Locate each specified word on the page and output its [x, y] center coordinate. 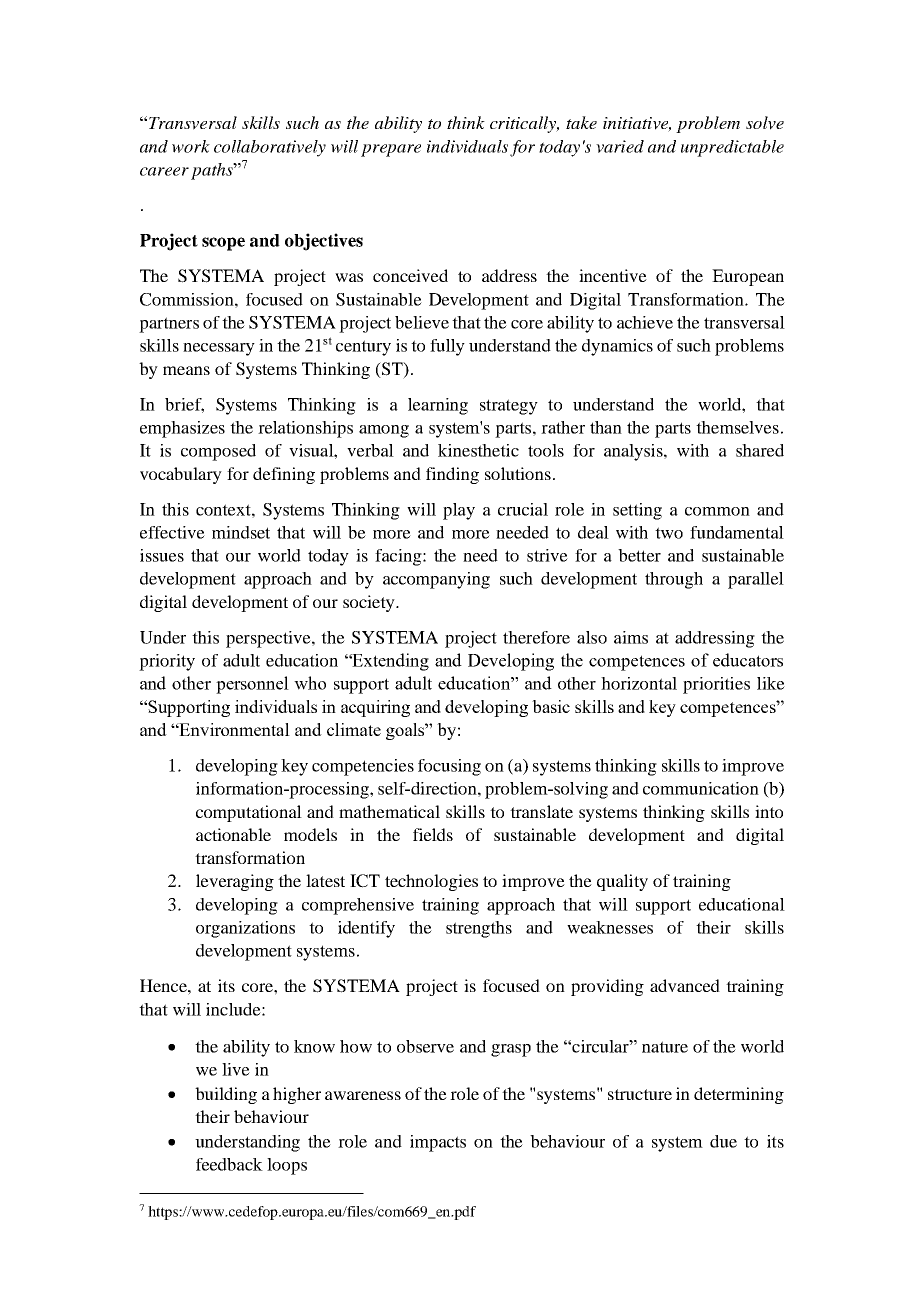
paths [213, 171]
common [717, 511]
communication [701, 788]
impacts [438, 1143]
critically [524, 124]
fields [433, 834]
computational [249, 813]
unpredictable [732, 148]
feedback [229, 1164]
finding [452, 475]
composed [218, 452]
